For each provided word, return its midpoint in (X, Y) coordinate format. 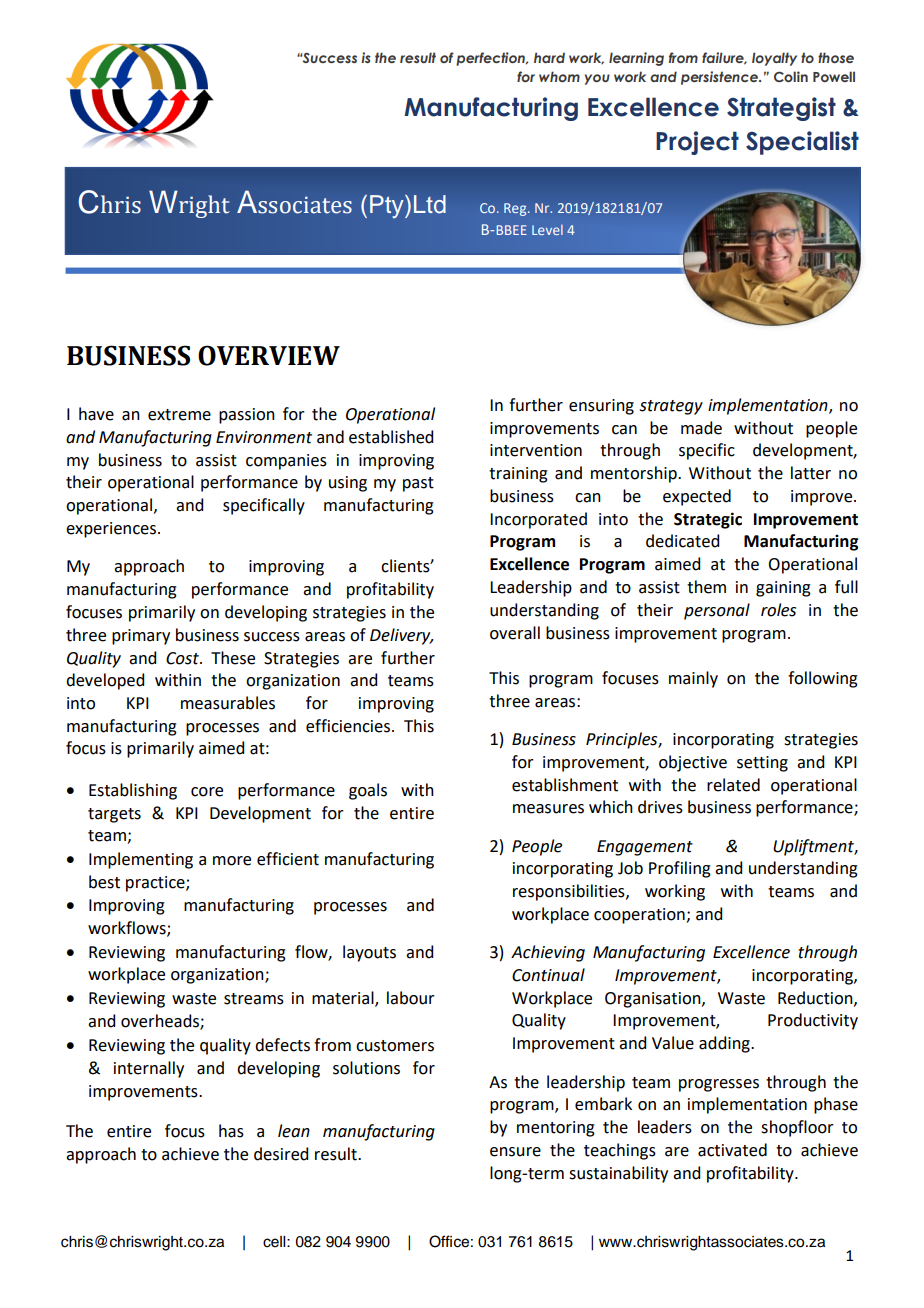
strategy (671, 407)
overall (515, 633)
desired (281, 1154)
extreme (179, 415)
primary (141, 637)
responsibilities (570, 892)
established (391, 437)
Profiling (680, 869)
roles (778, 610)
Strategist (781, 109)
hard (549, 57)
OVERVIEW (269, 355)
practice (156, 884)
